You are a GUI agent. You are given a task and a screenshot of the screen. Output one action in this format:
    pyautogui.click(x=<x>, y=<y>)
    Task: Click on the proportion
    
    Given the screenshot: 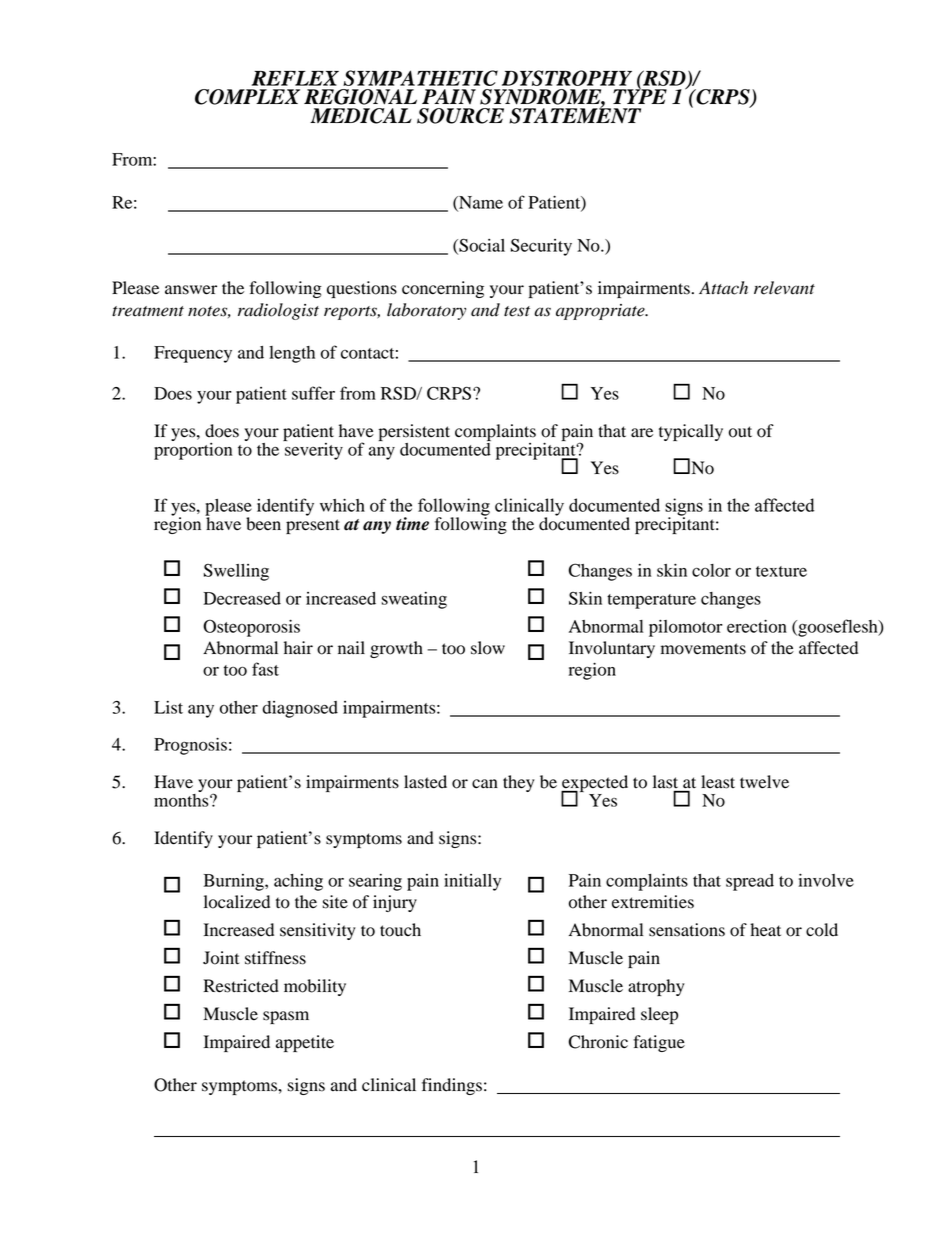 What is the action you would take?
    pyautogui.click(x=193, y=450)
